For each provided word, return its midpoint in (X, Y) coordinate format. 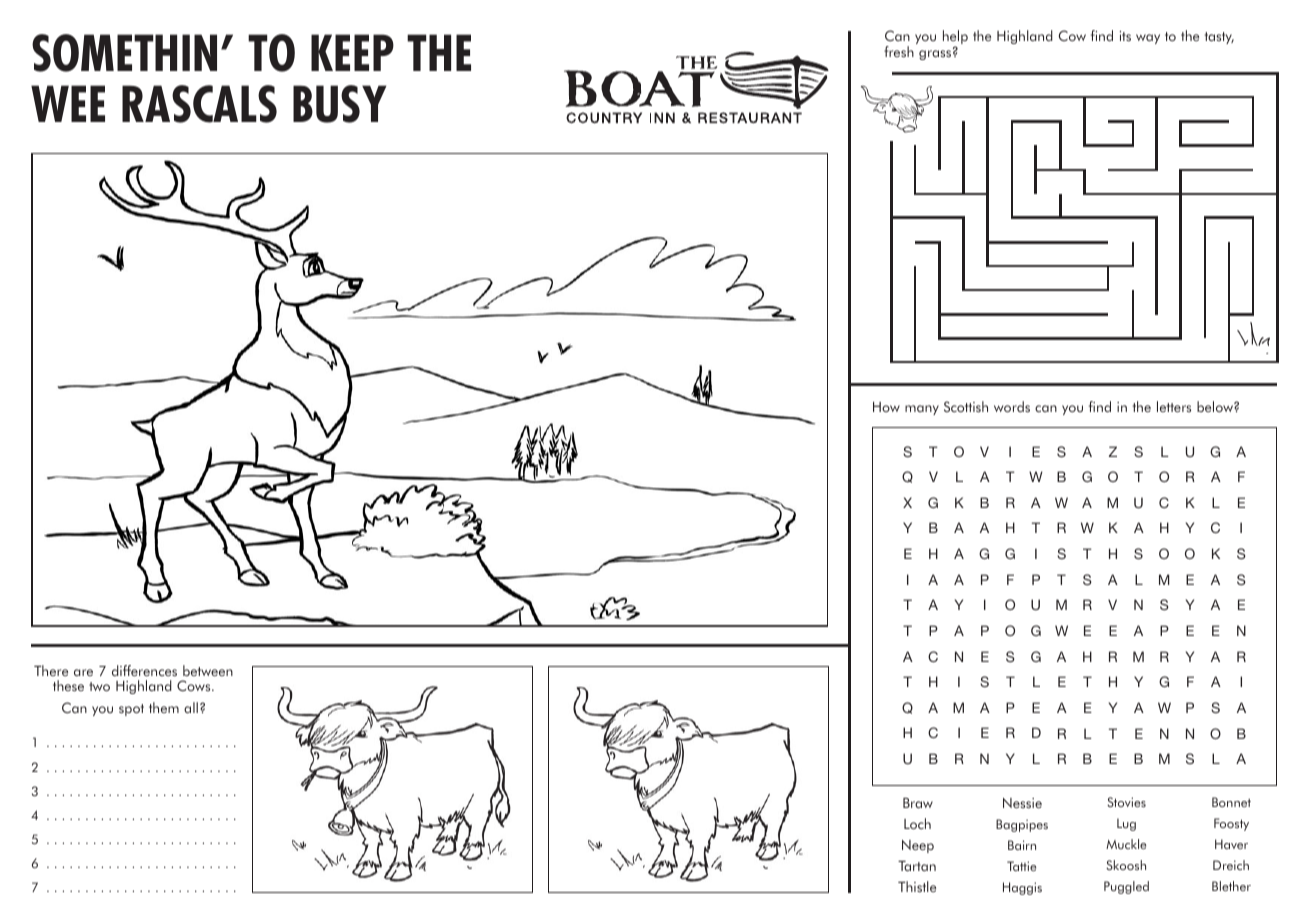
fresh (899, 51)
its (1125, 36)
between (208, 670)
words (1012, 406)
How (886, 407)
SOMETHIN (124, 53)
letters (1174, 406)
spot (131, 710)
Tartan (917, 866)
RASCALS (199, 104)
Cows (195, 685)
